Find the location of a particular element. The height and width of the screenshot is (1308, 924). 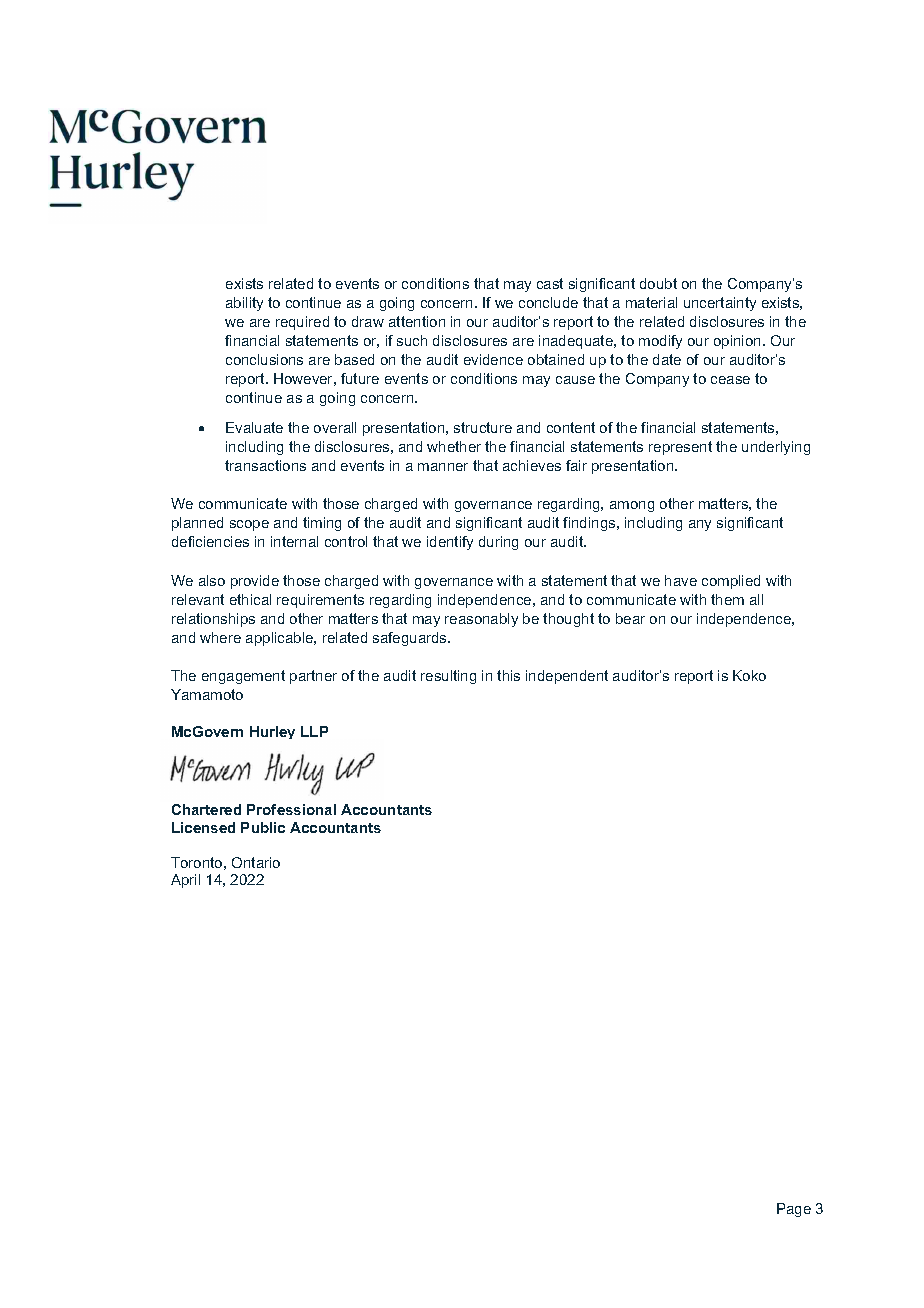

Page is located at coordinates (794, 1210).
